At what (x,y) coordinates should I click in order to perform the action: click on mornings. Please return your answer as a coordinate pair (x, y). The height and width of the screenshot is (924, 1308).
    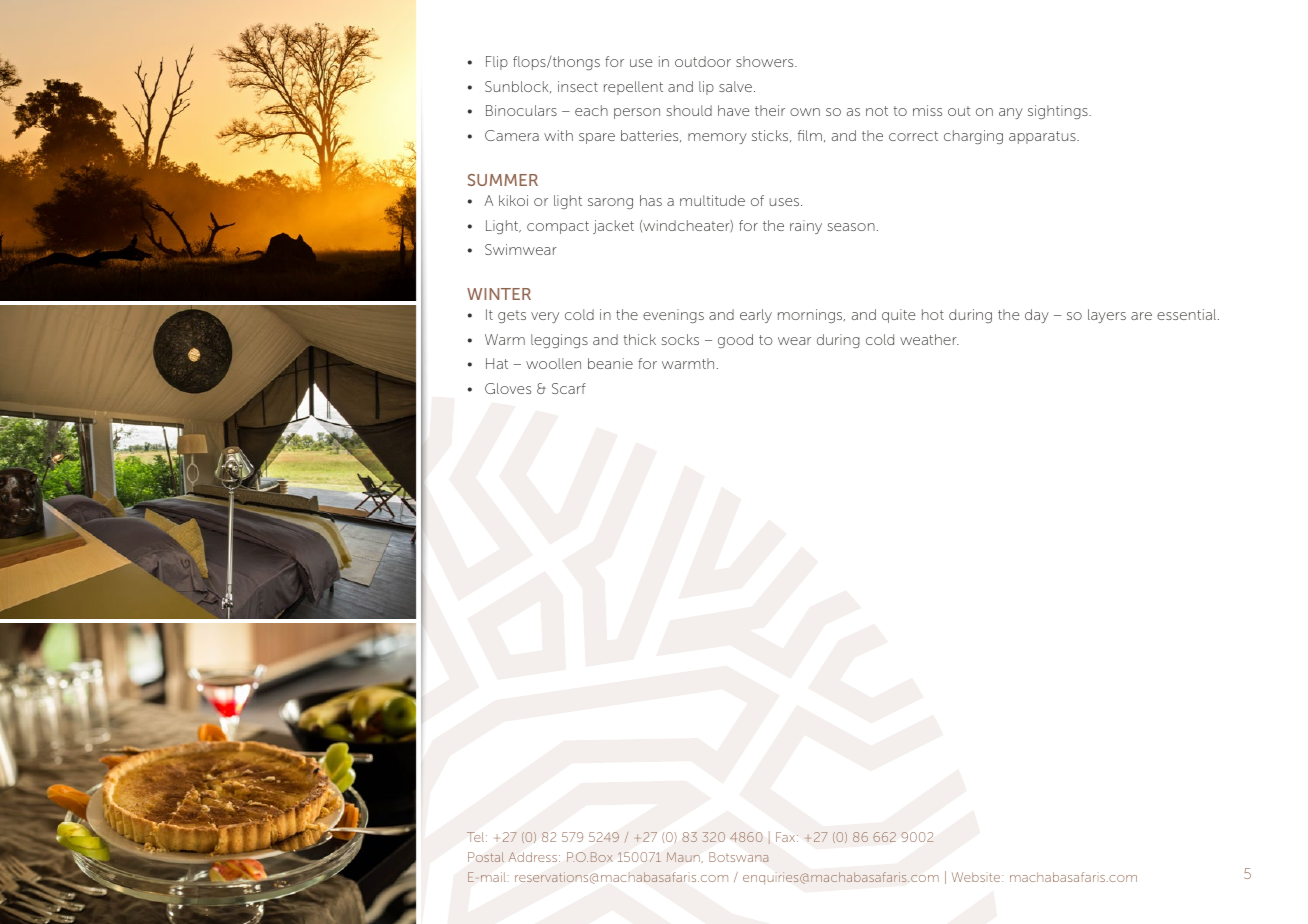
    Looking at the image, I should click on (811, 316).
